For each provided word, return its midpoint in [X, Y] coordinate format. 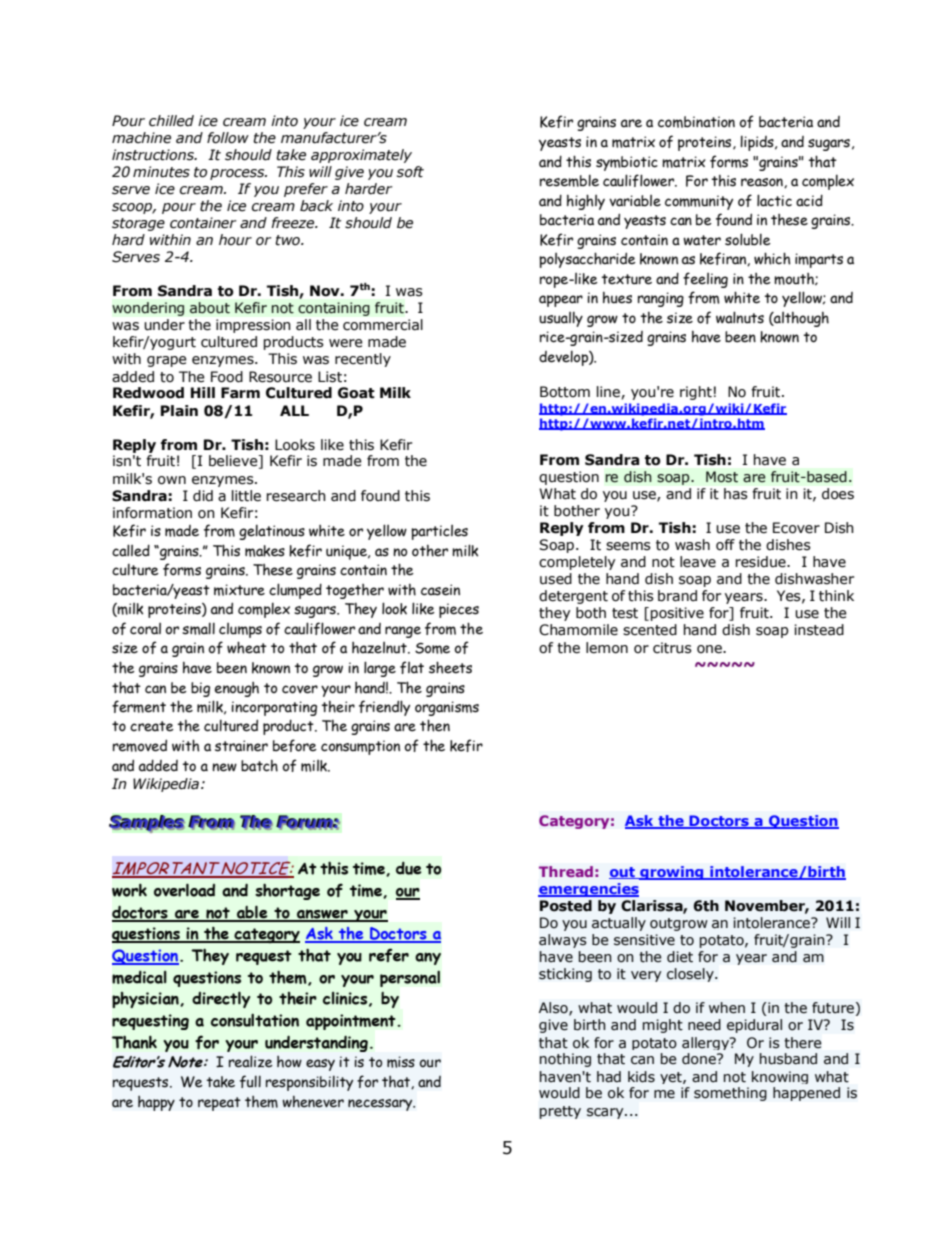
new [224, 767]
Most [722, 477]
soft [410, 172]
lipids [758, 143]
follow [228, 138]
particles [439, 532]
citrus [672, 648]
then [435, 725]
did [203, 496]
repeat [219, 1104]
